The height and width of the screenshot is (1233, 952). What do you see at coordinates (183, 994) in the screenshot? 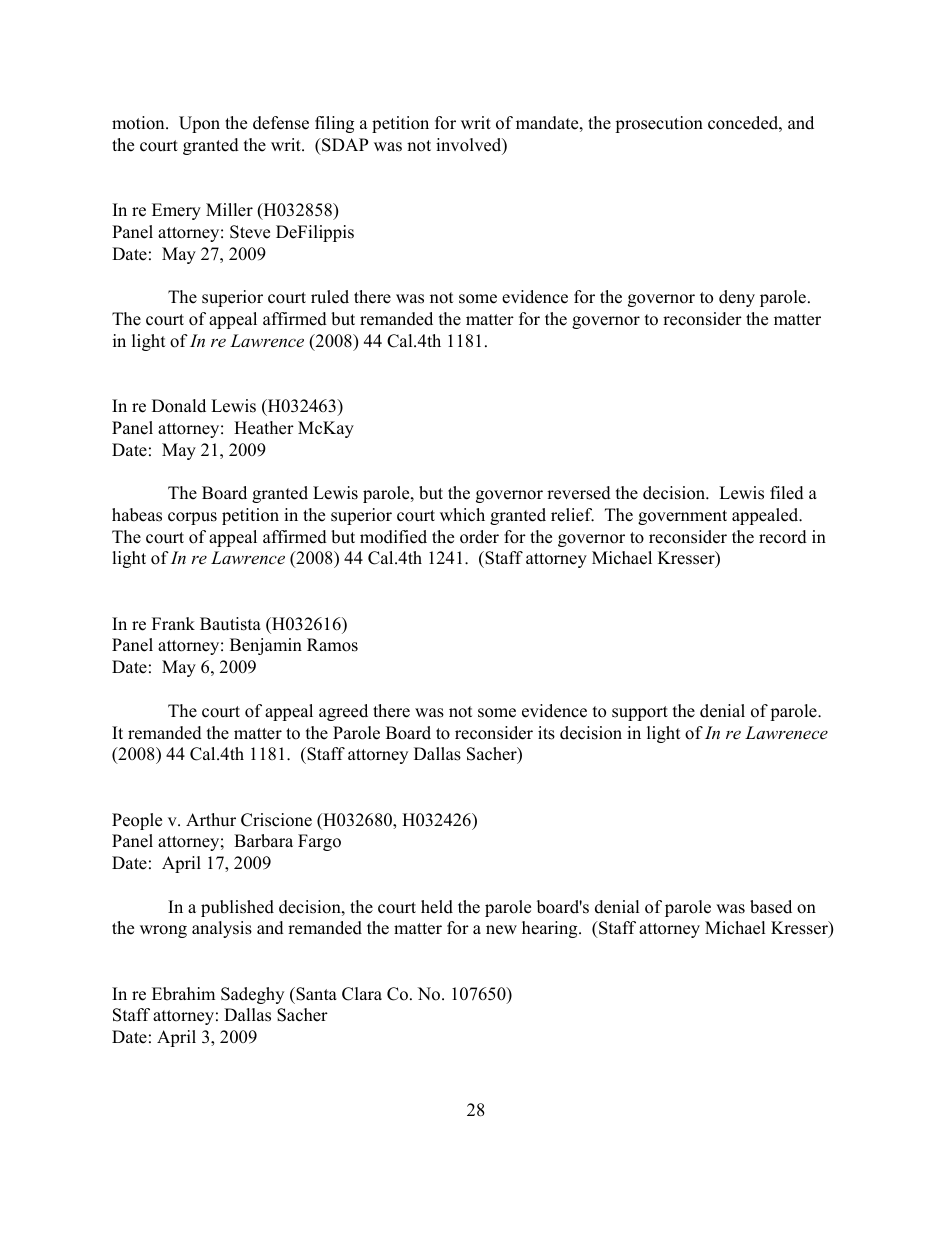
I see `Ebrahim` at bounding box center [183, 994].
